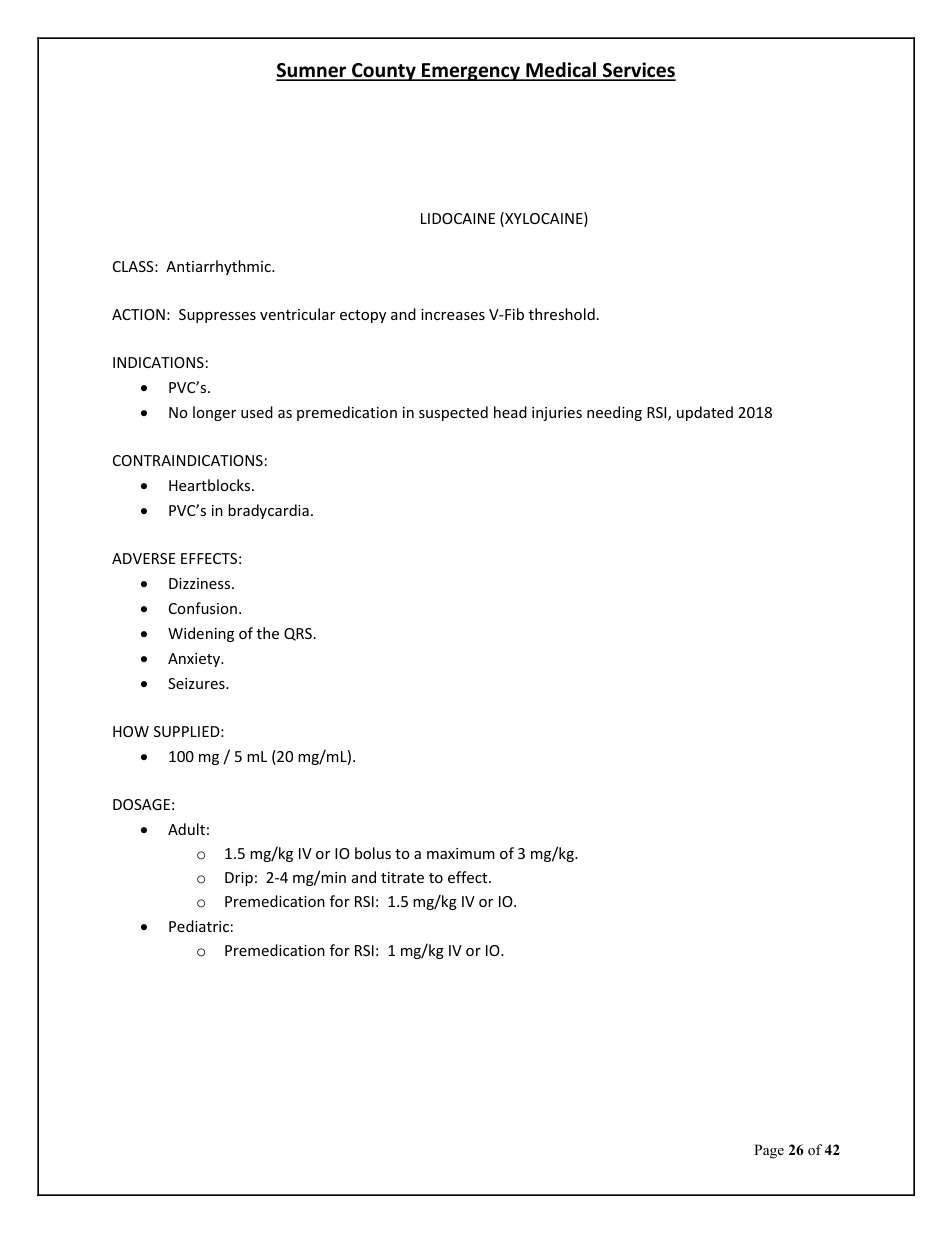 This screenshot has width=952, height=1233. What do you see at coordinates (705, 413) in the screenshot?
I see `updated` at bounding box center [705, 413].
